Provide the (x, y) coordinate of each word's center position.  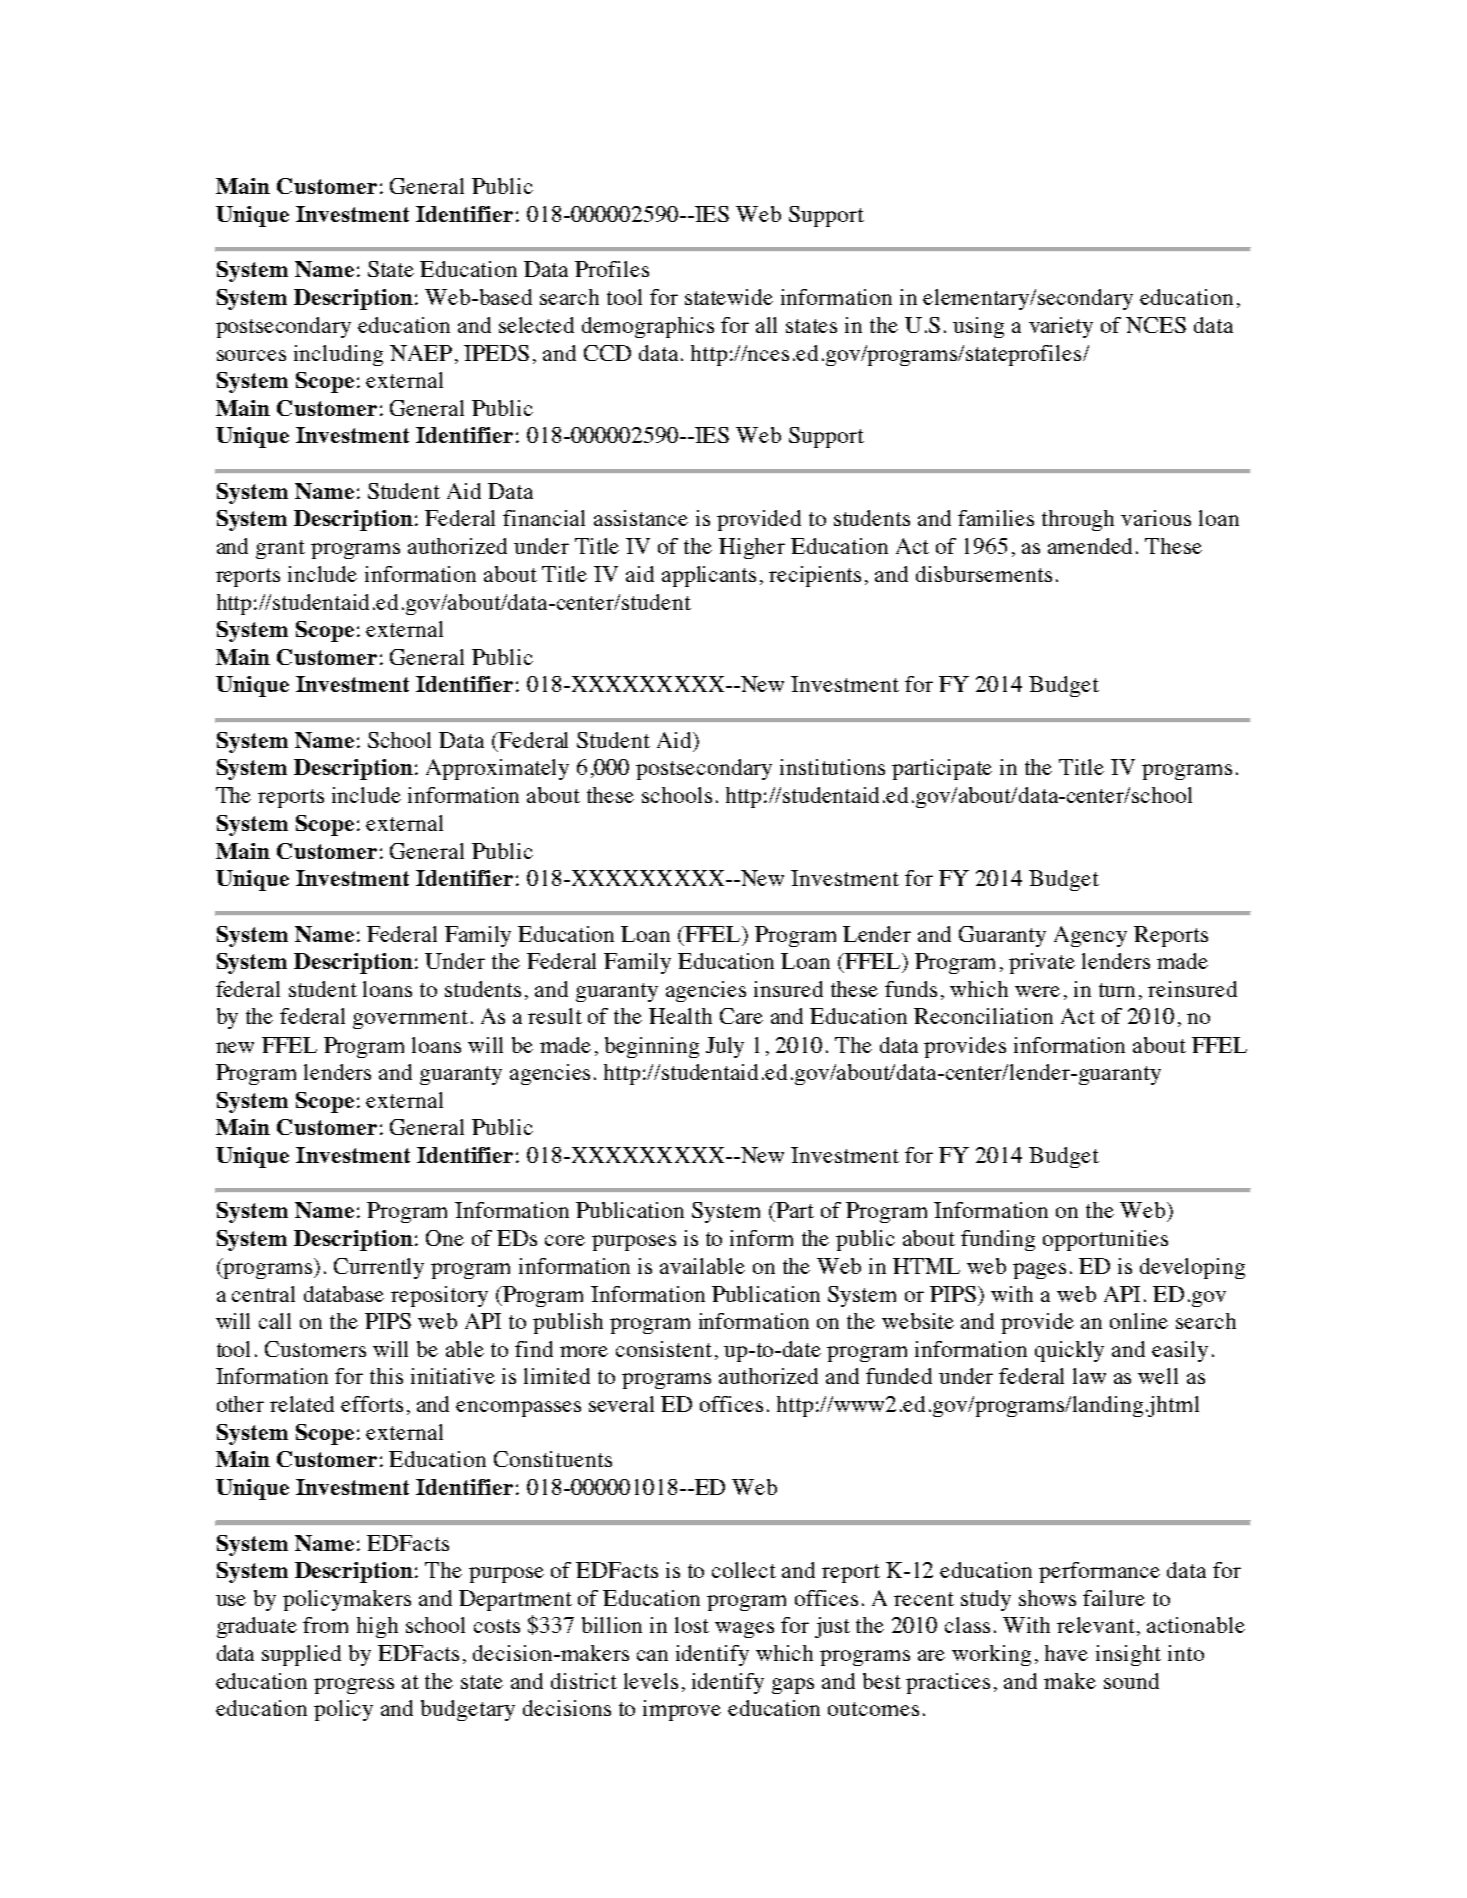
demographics (648, 327)
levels (651, 1681)
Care (741, 1016)
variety (1061, 327)
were (1037, 991)
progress (354, 1686)
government (410, 1019)
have (1066, 1653)
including (338, 355)
